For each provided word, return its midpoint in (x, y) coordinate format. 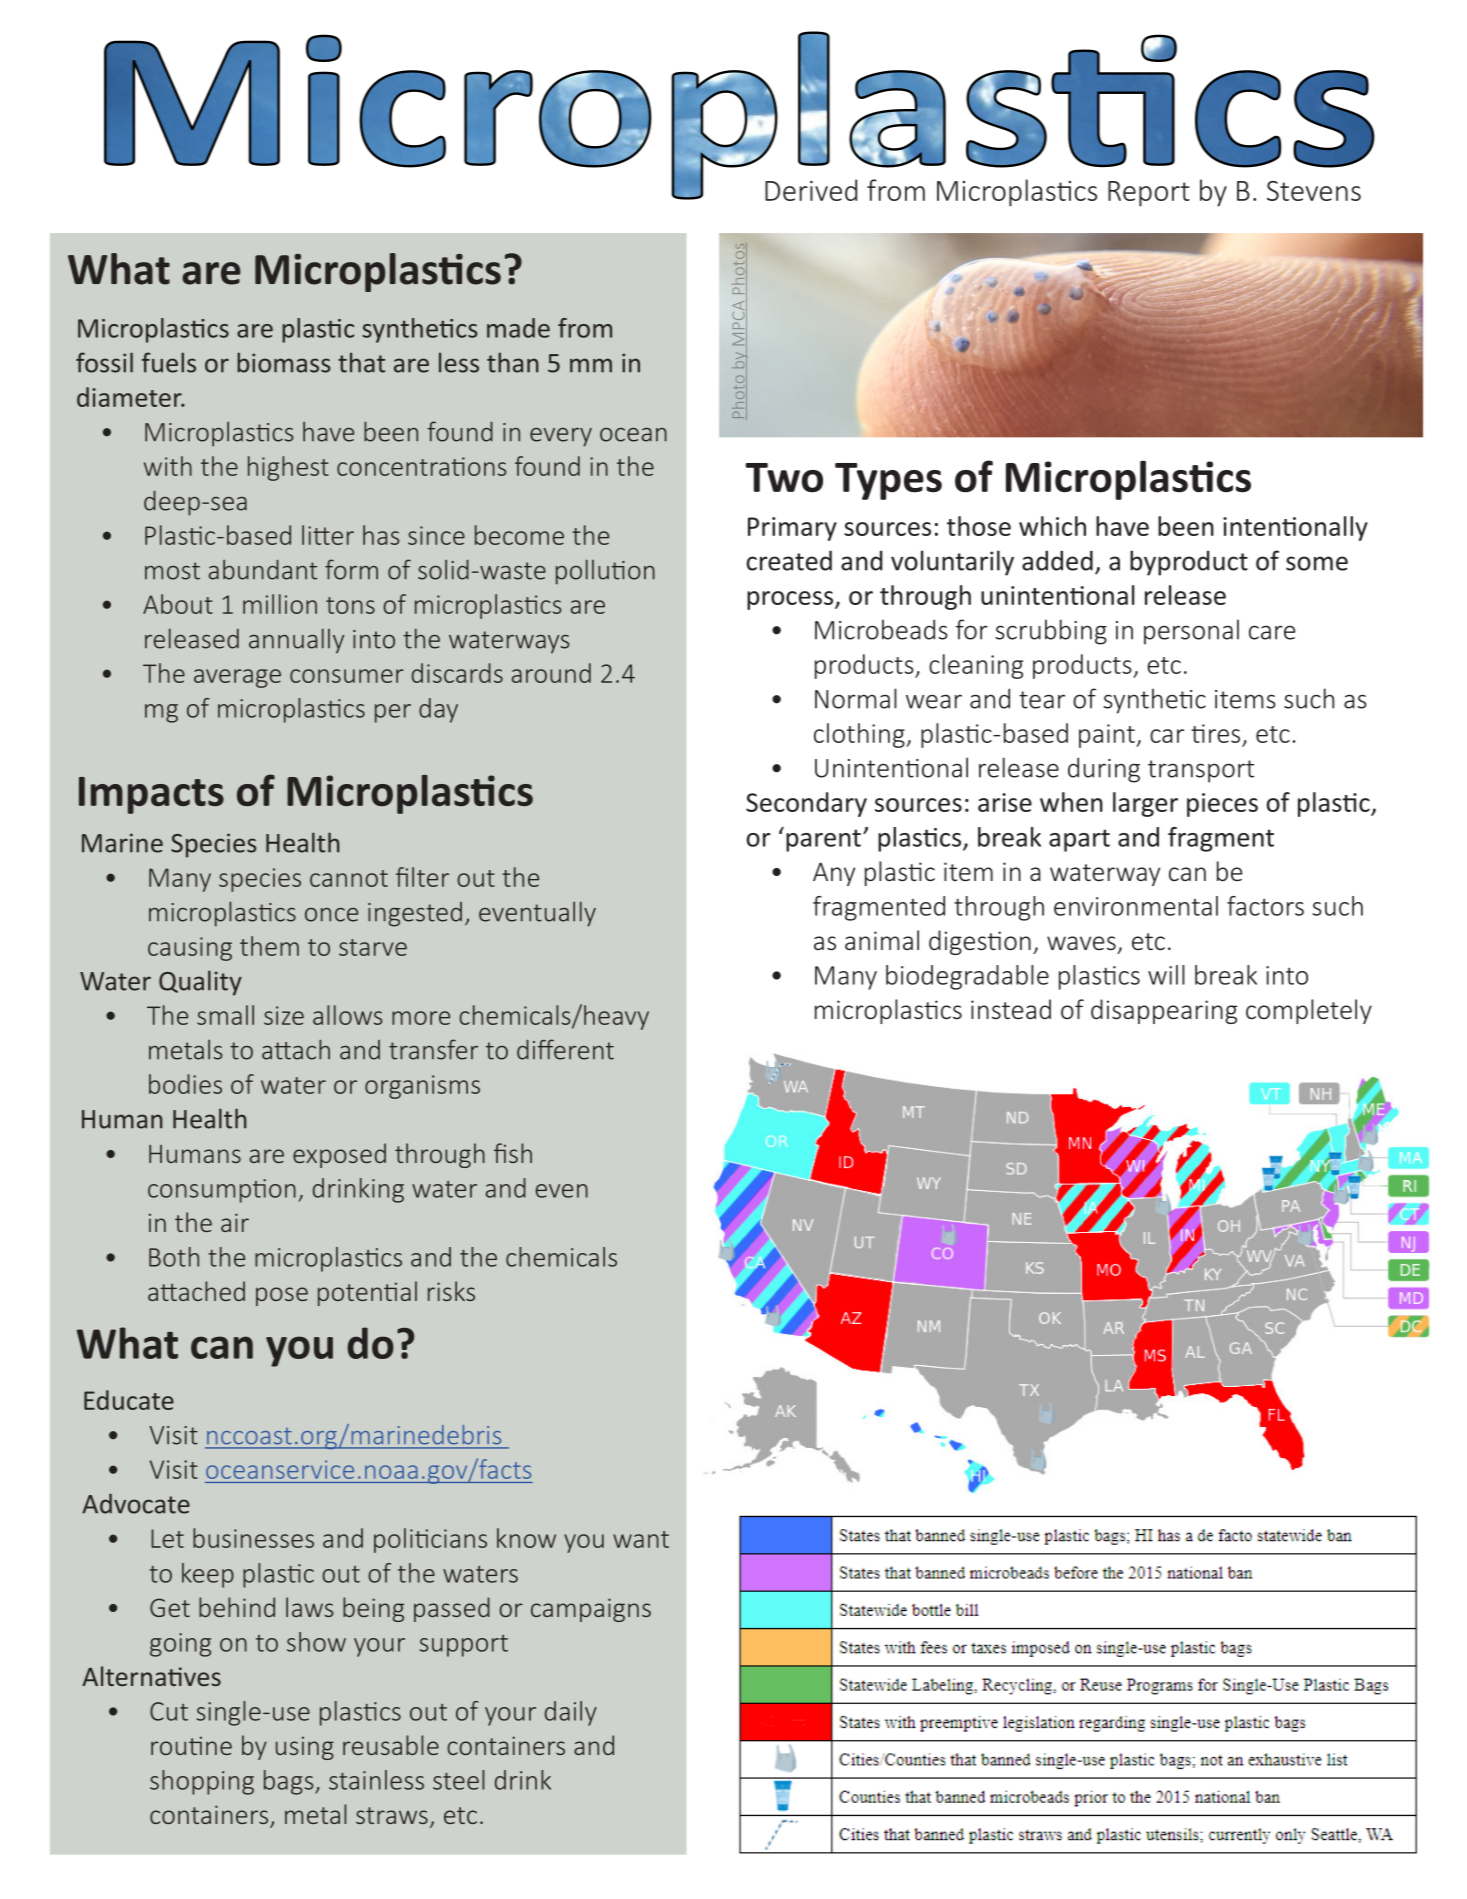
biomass (284, 362)
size (284, 1015)
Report (1149, 194)
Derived (811, 190)
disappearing (1164, 1011)
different (565, 1049)
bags (290, 1782)
